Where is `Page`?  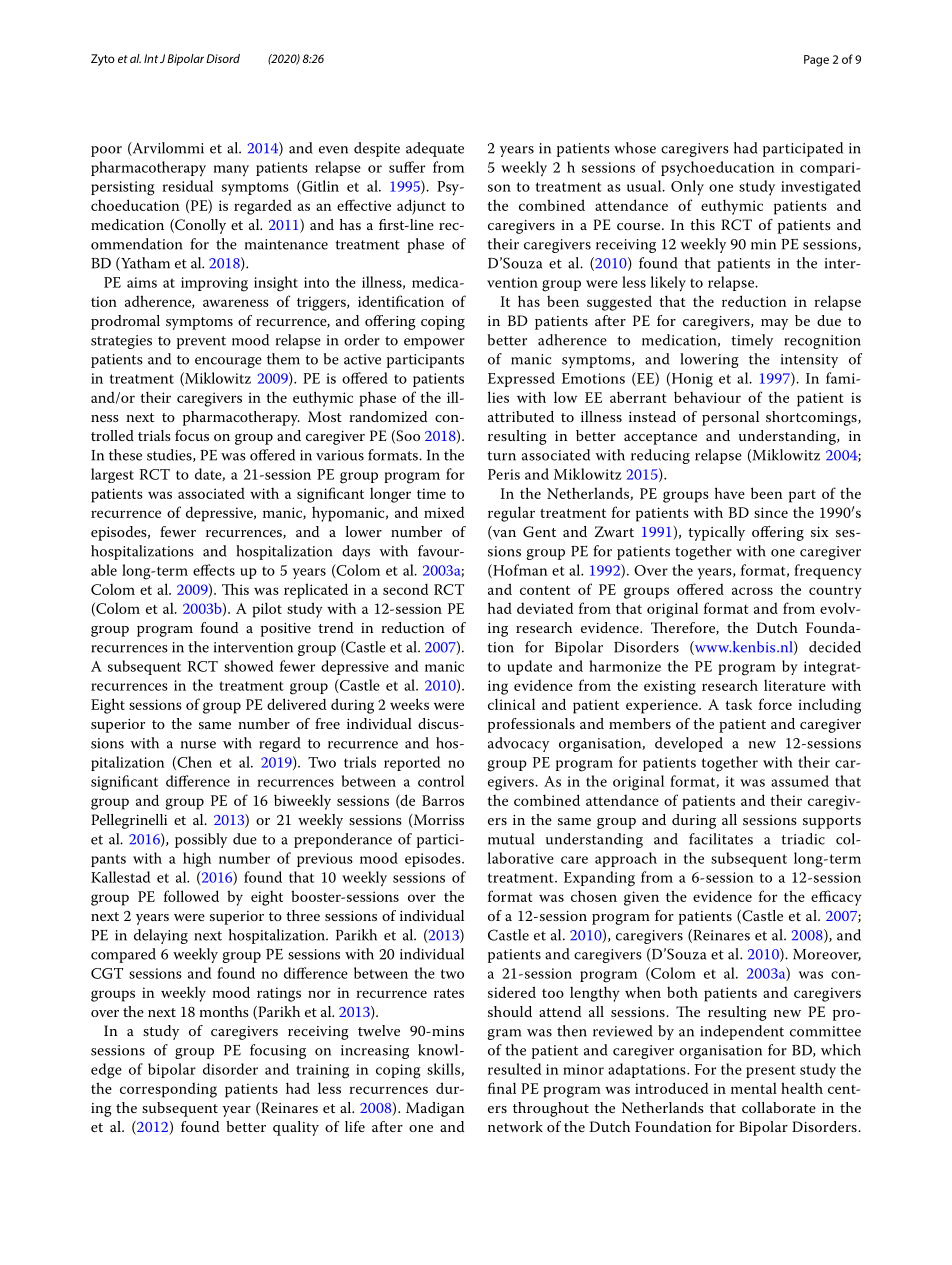 Page is located at coordinates (816, 61).
